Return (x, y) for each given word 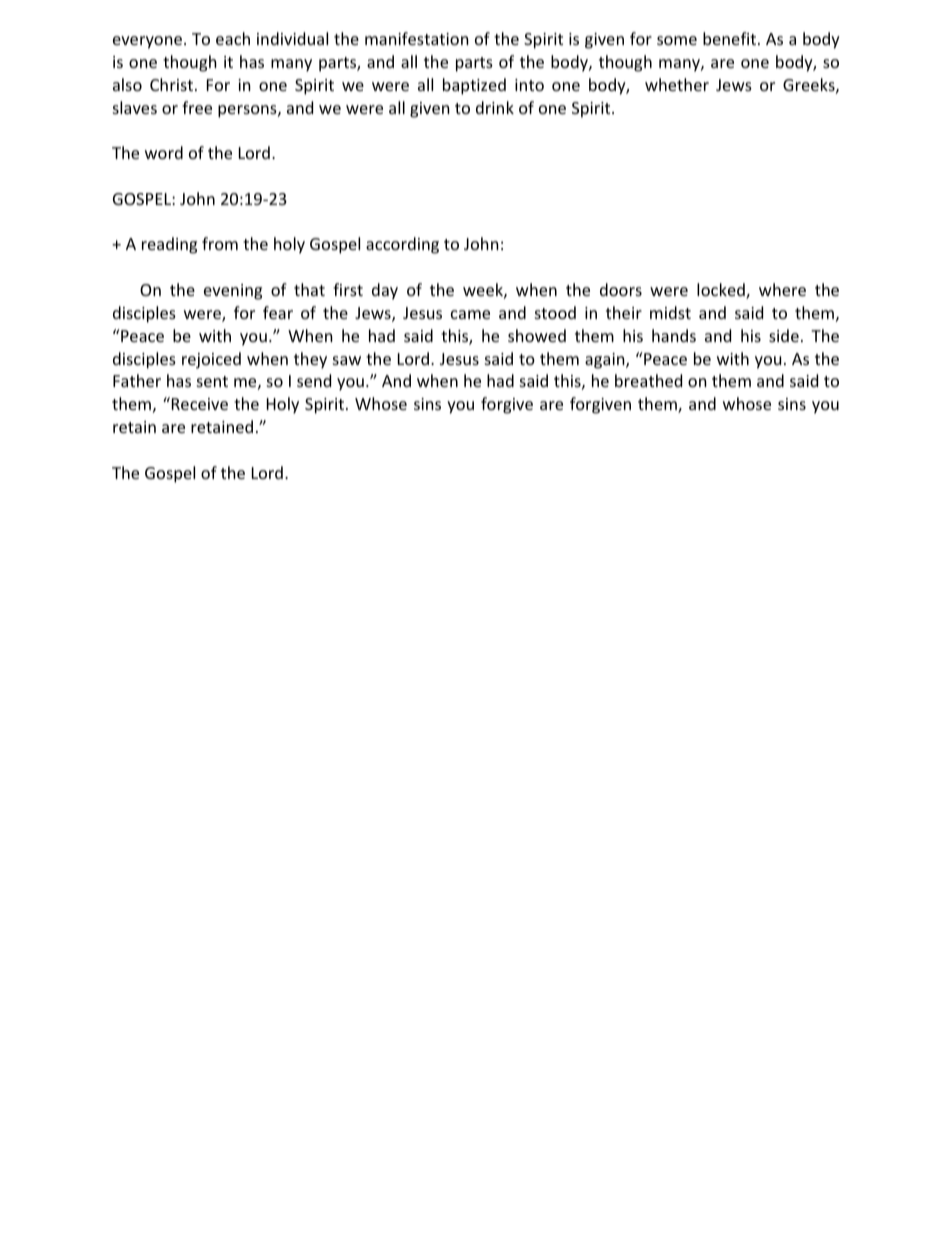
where (782, 289)
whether (677, 84)
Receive (198, 403)
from (220, 243)
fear (278, 312)
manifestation (417, 38)
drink (495, 107)
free (197, 107)
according (402, 245)
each (233, 38)
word (164, 152)
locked (722, 291)
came (470, 314)
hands (674, 335)
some (677, 40)
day (385, 291)
